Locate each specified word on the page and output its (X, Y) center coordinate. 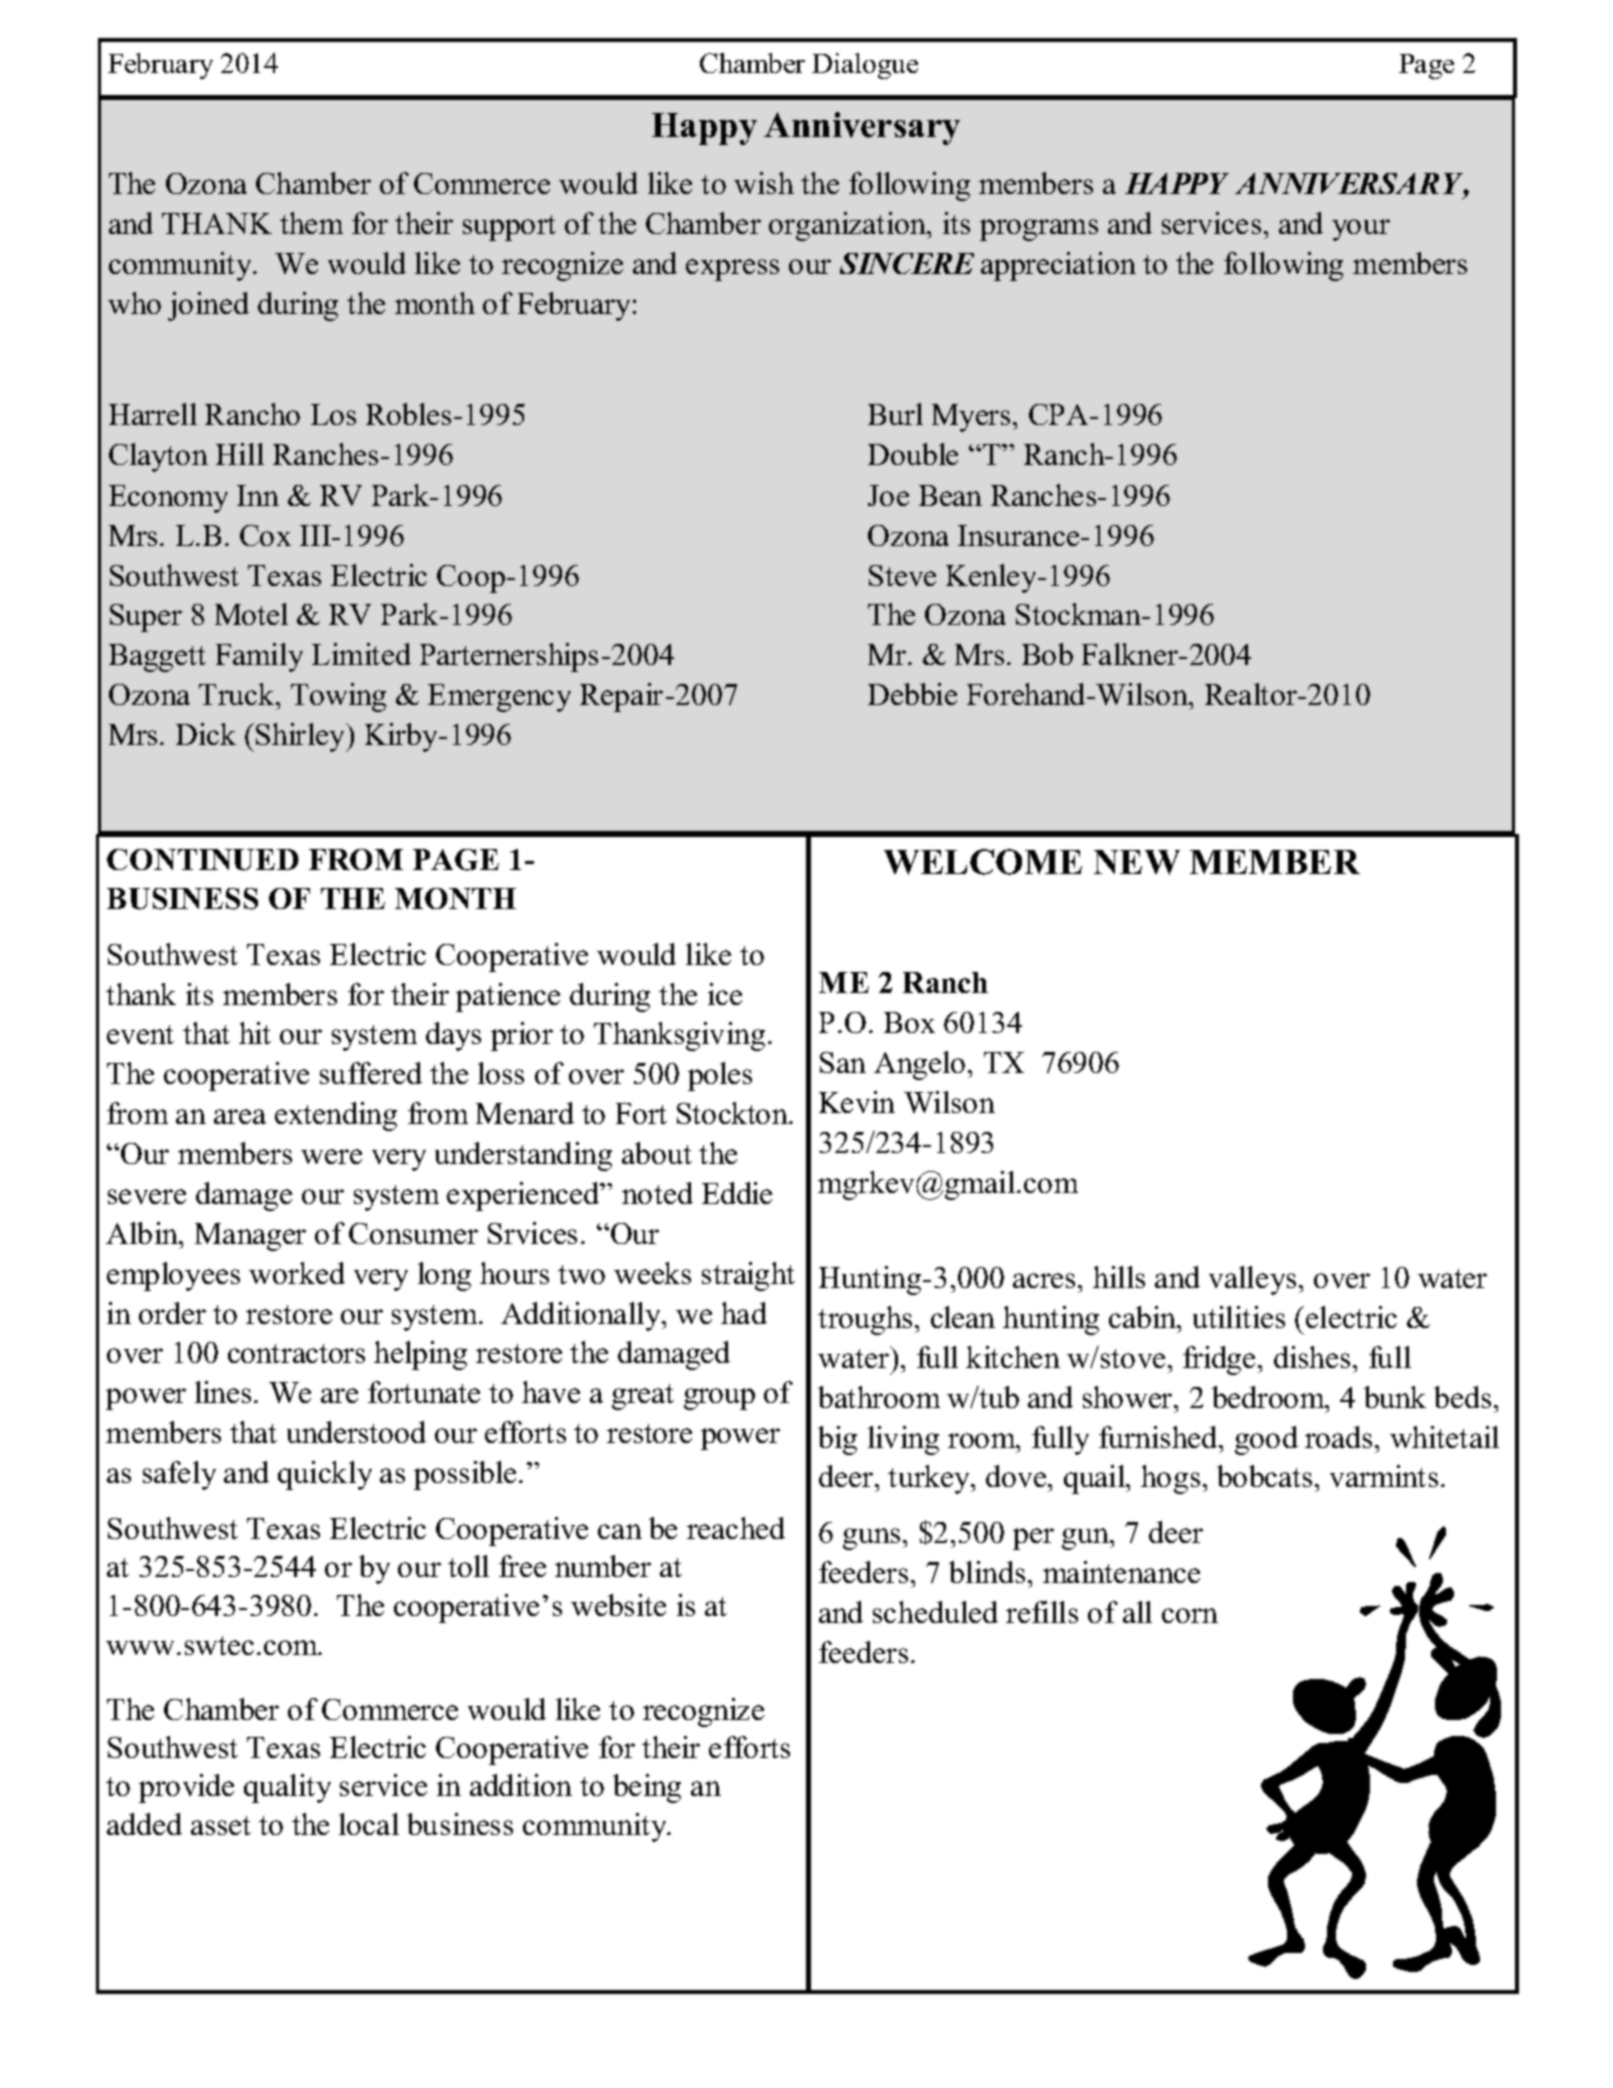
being (647, 1788)
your (1361, 230)
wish (764, 183)
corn (1190, 1615)
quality (287, 1788)
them (311, 223)
